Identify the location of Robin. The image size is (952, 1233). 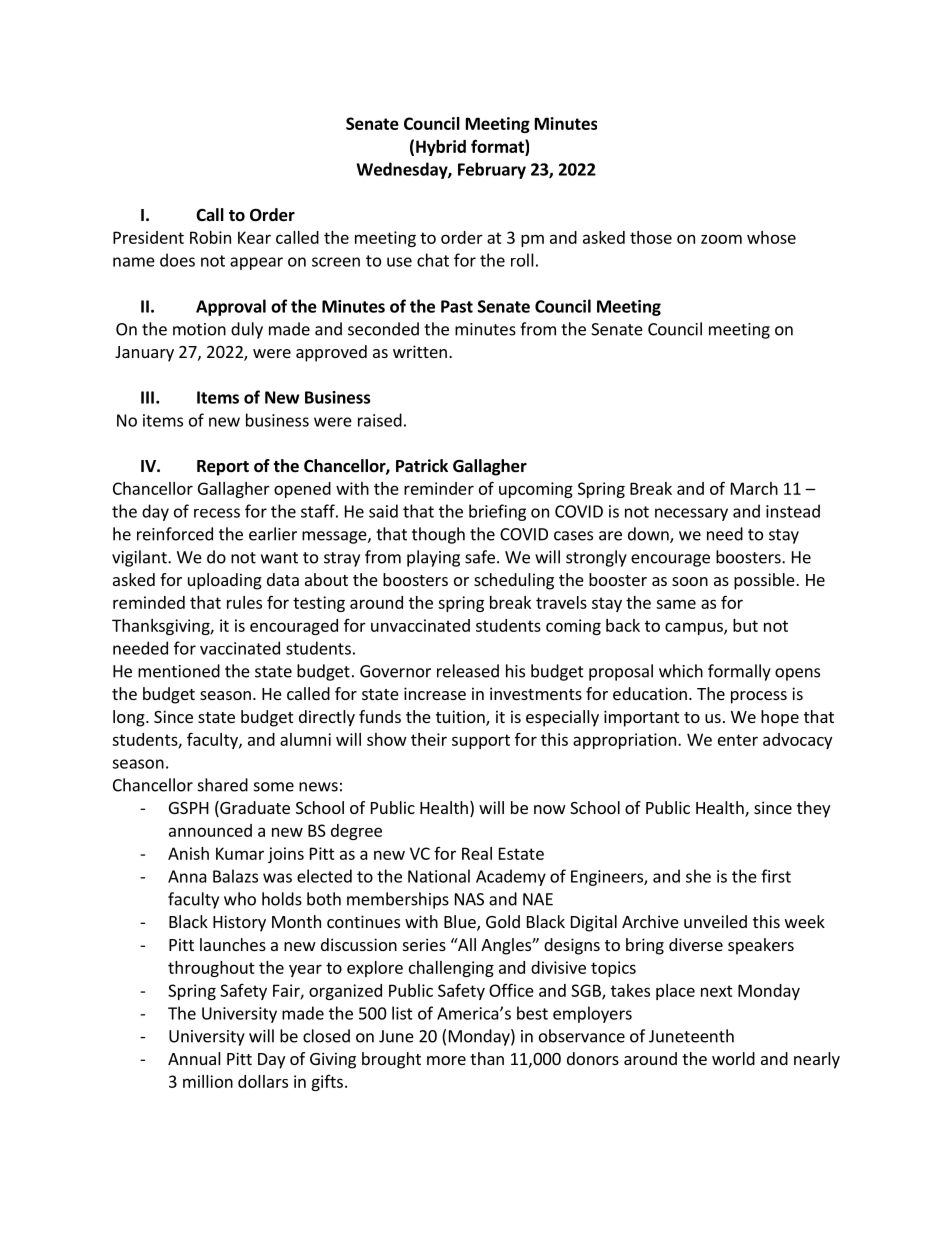
(210, 237).
